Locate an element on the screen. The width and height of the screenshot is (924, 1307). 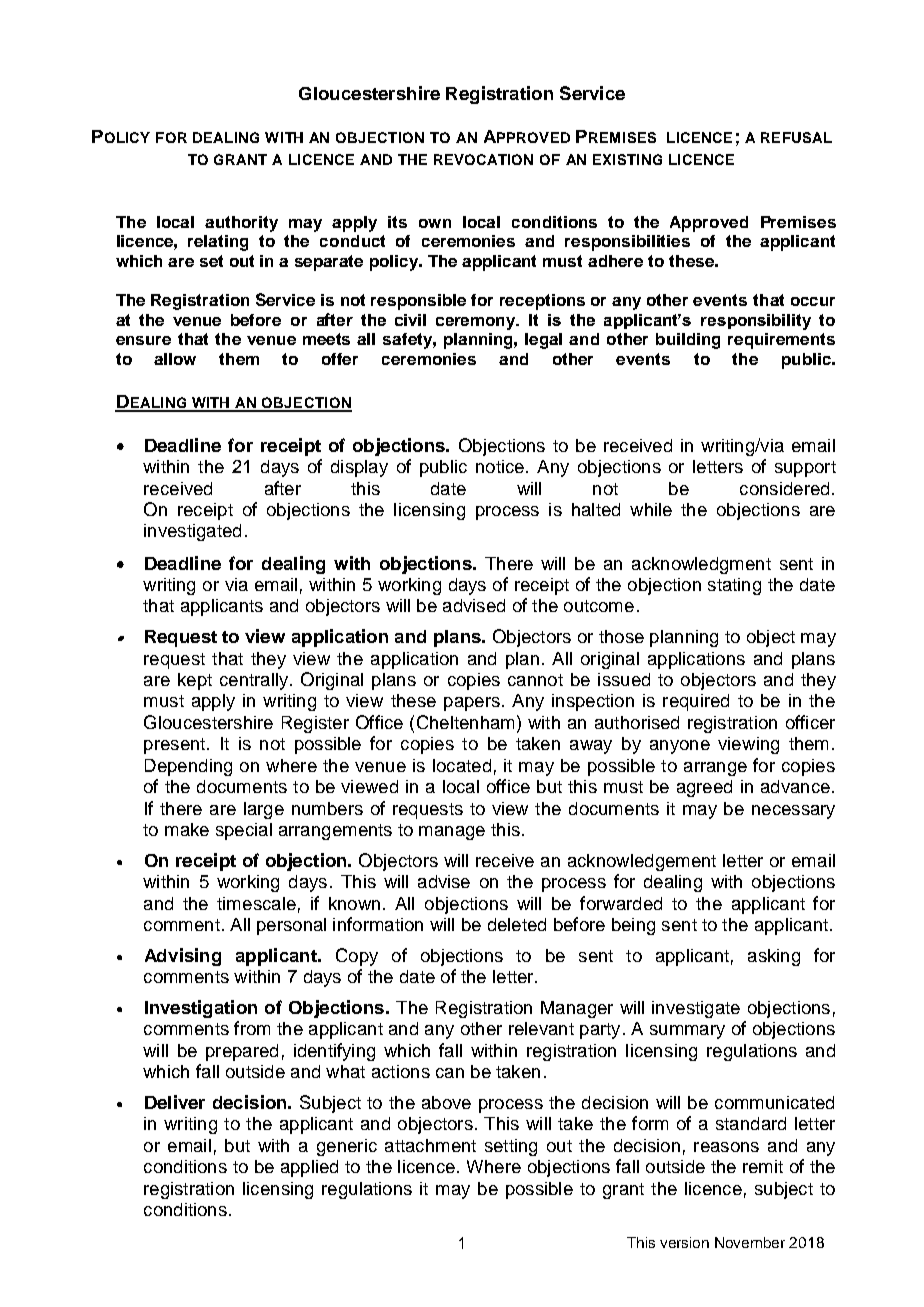
REFUSAL is located at coordinates (796, 137).
